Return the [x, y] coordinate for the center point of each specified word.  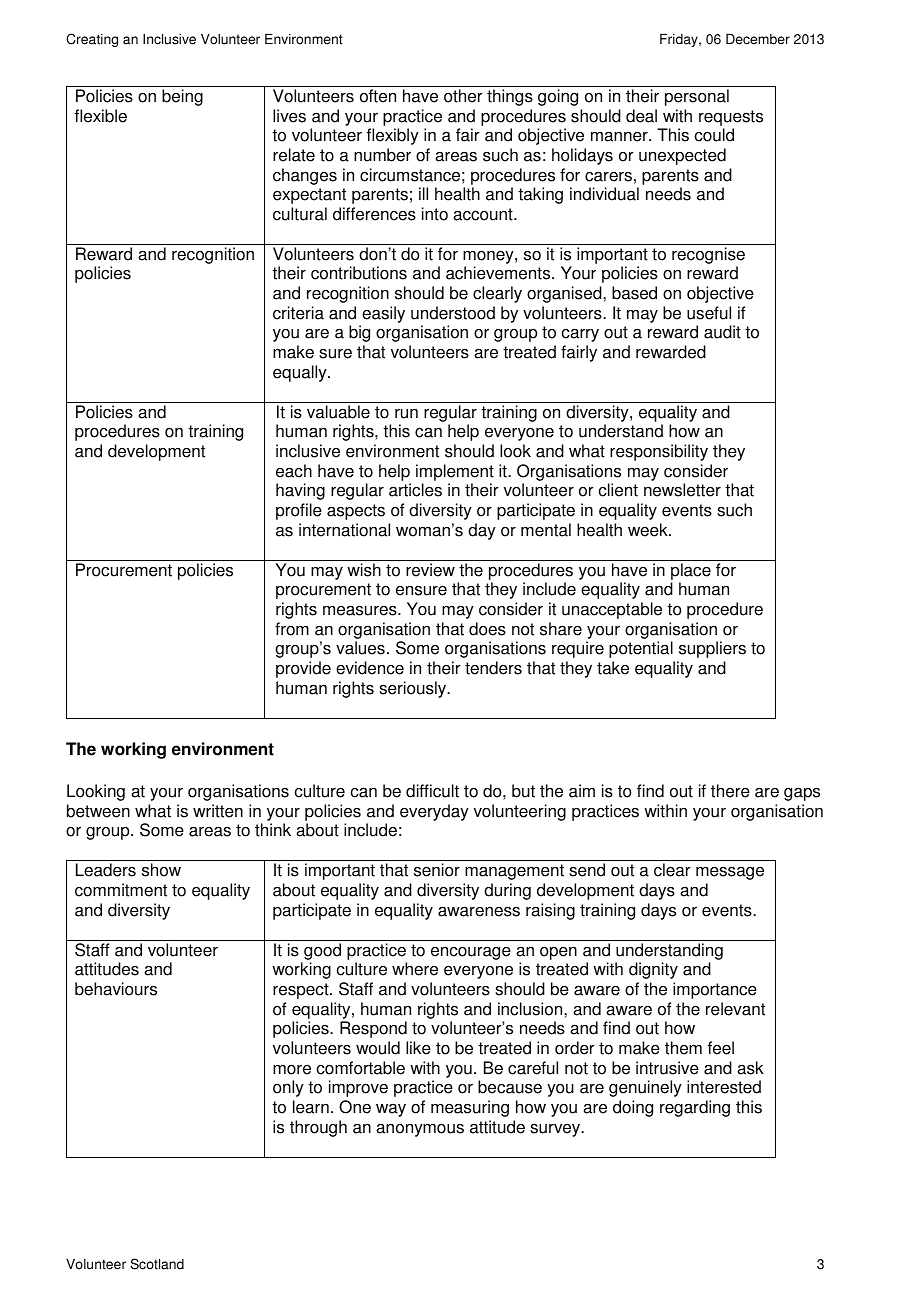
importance [715, 990]
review [430, 570]
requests [731, 118]
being [182, 97]
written [218, 811]
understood [453, 313]
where [415, 969]
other [463, 96]
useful [709, 313]
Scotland [157, 1264]
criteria [298, 313]
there [730, 791]
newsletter [682, 490]
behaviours [116, 989]
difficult [432, 791]
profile [299, 511]
